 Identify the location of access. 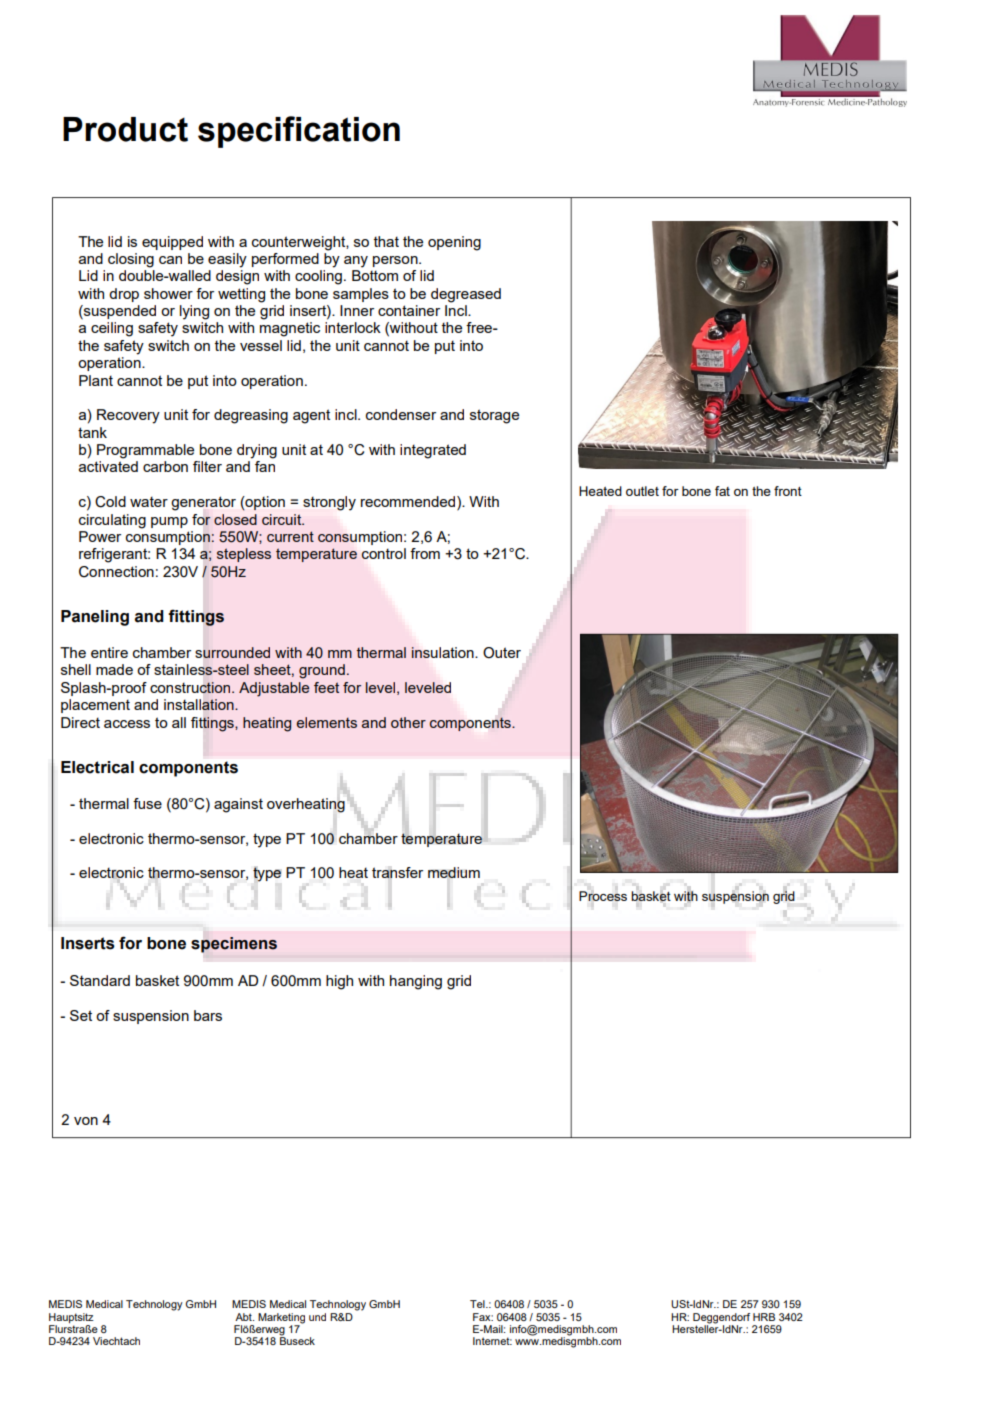
(127, 724).
